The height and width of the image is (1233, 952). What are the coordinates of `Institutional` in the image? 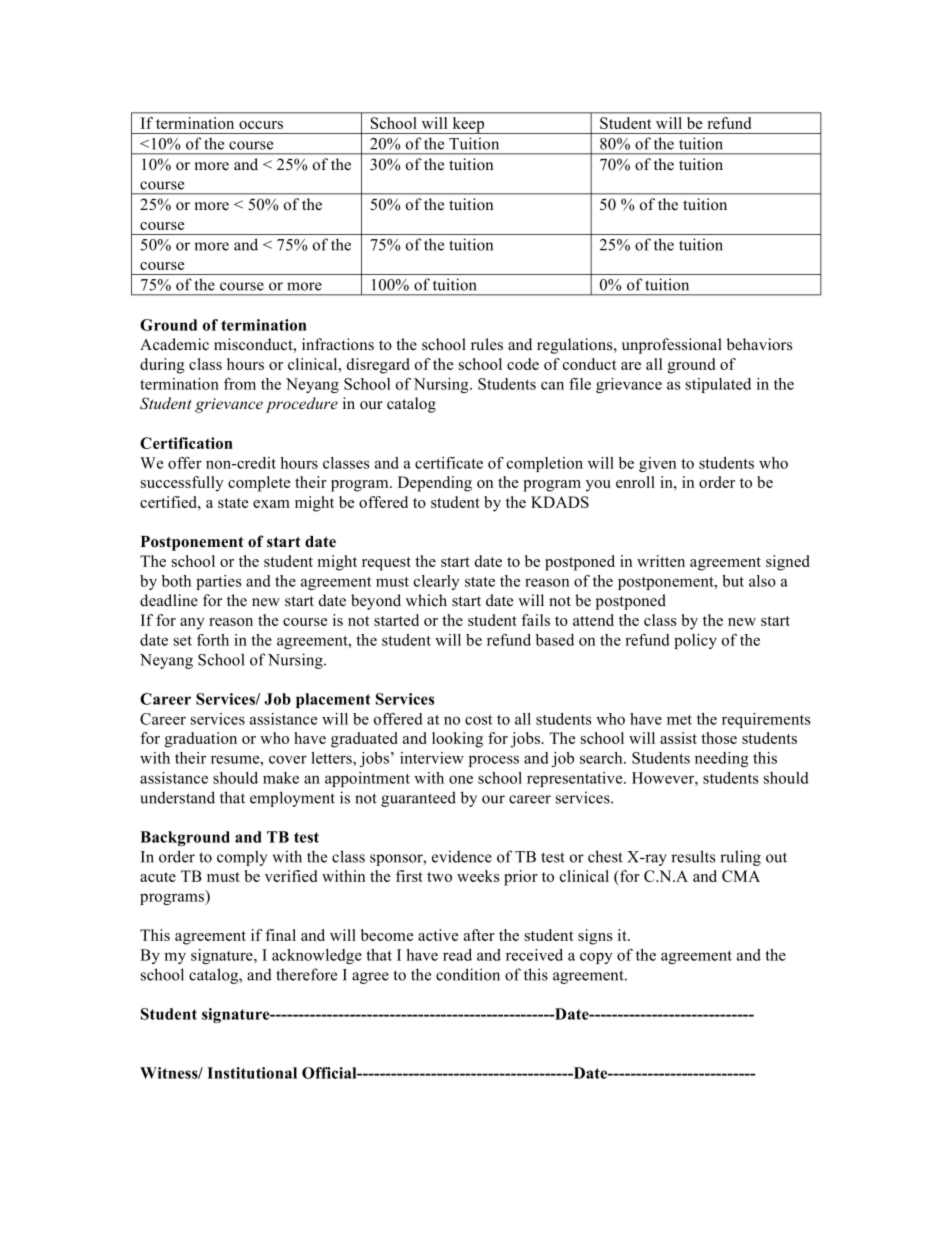 It's located at (252, 1073).
